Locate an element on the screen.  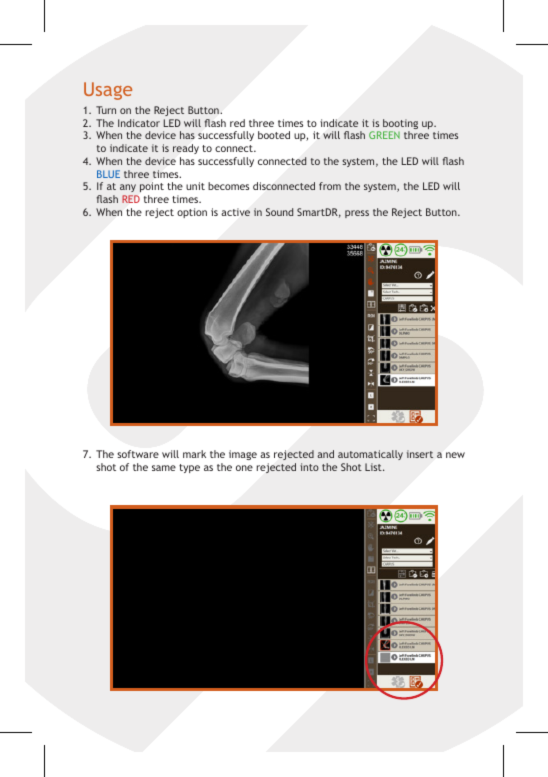
and is located at coordinates (325, 454).
